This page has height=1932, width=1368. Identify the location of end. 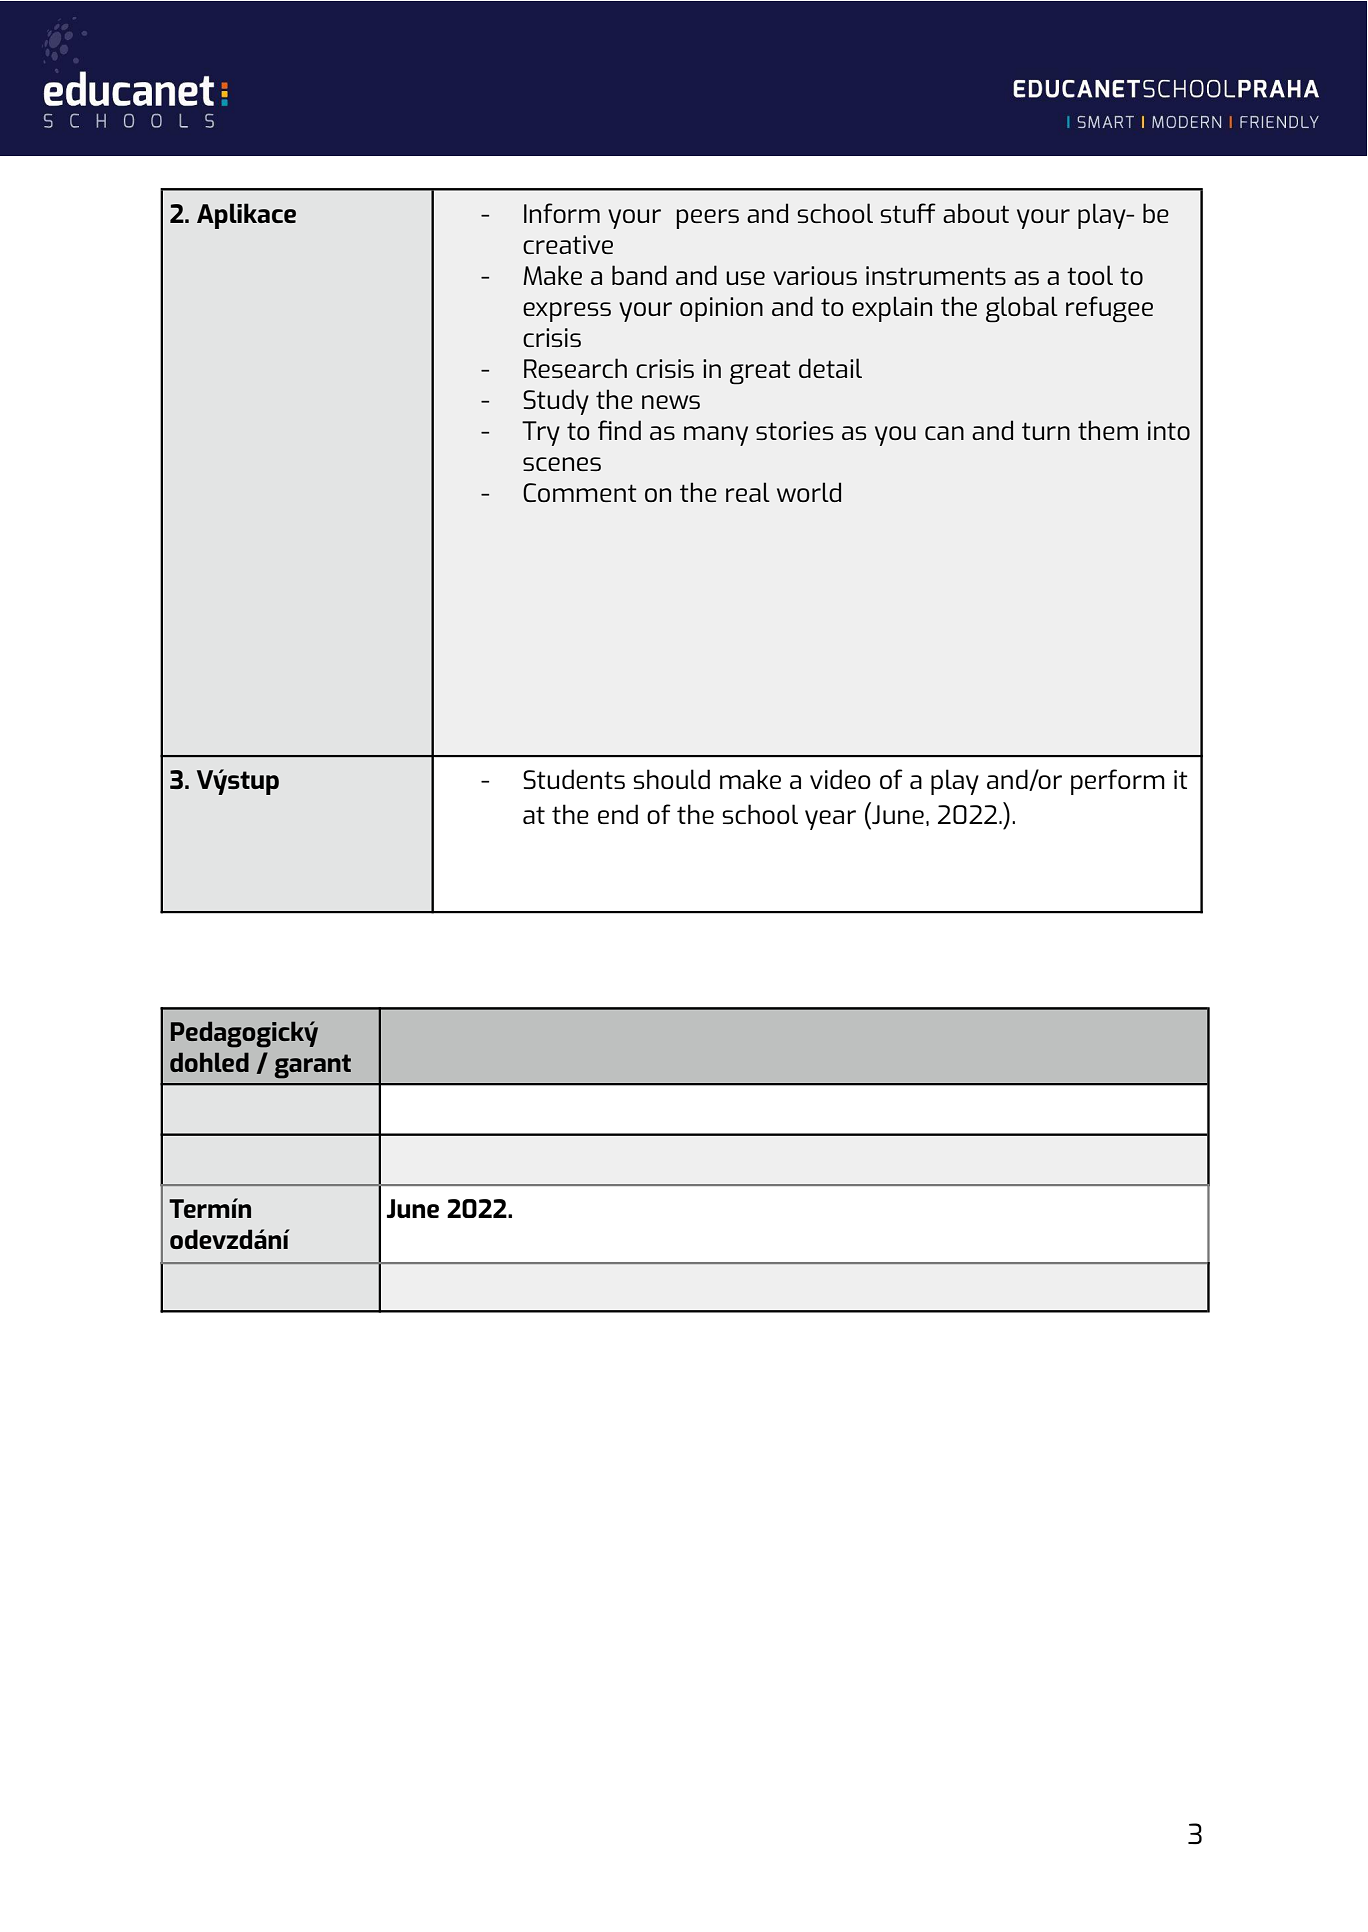
(618, 814).
